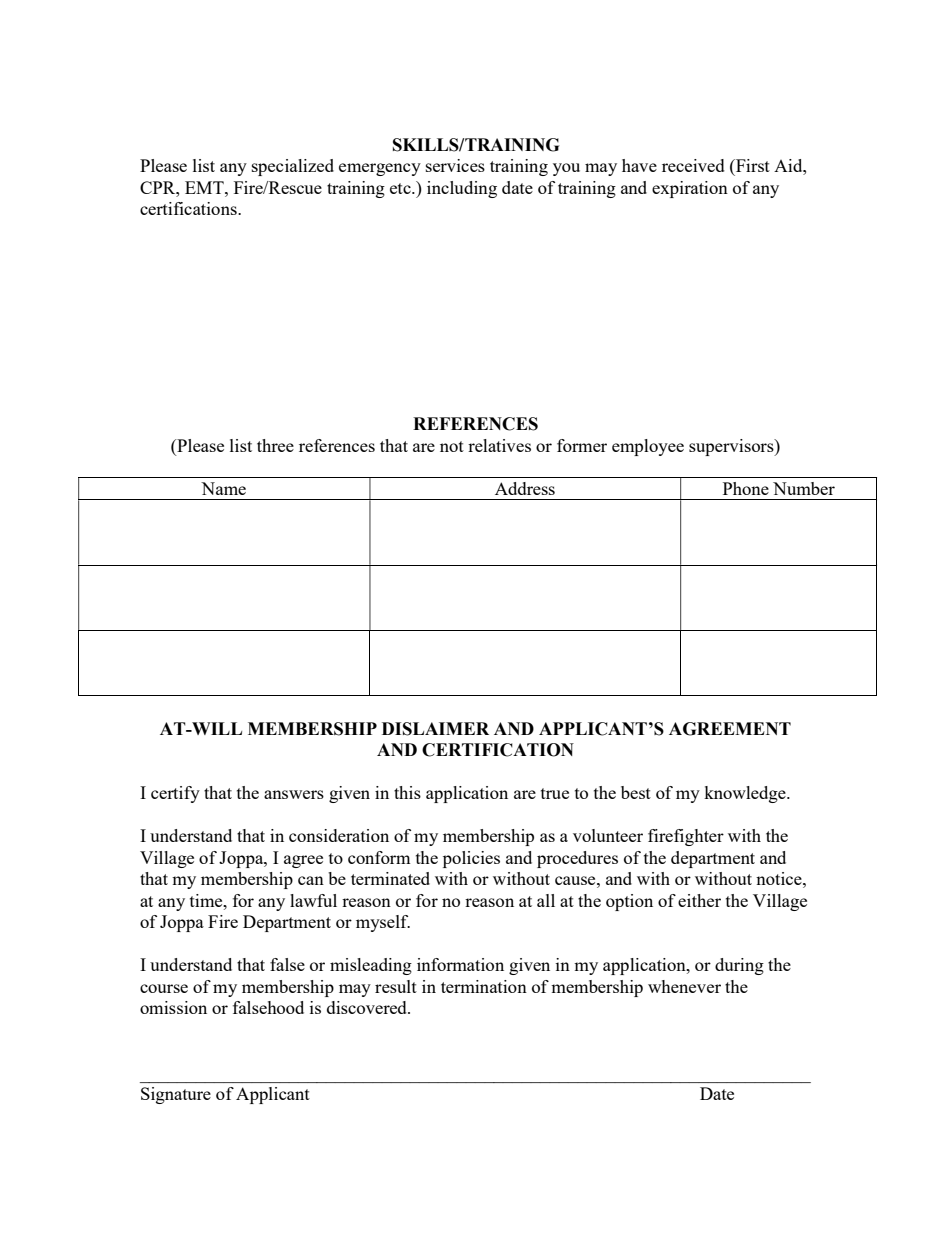 The image size is (952, 1233). Describe the element at coordinates (555, 793) in the image. I see `true` at that location.
